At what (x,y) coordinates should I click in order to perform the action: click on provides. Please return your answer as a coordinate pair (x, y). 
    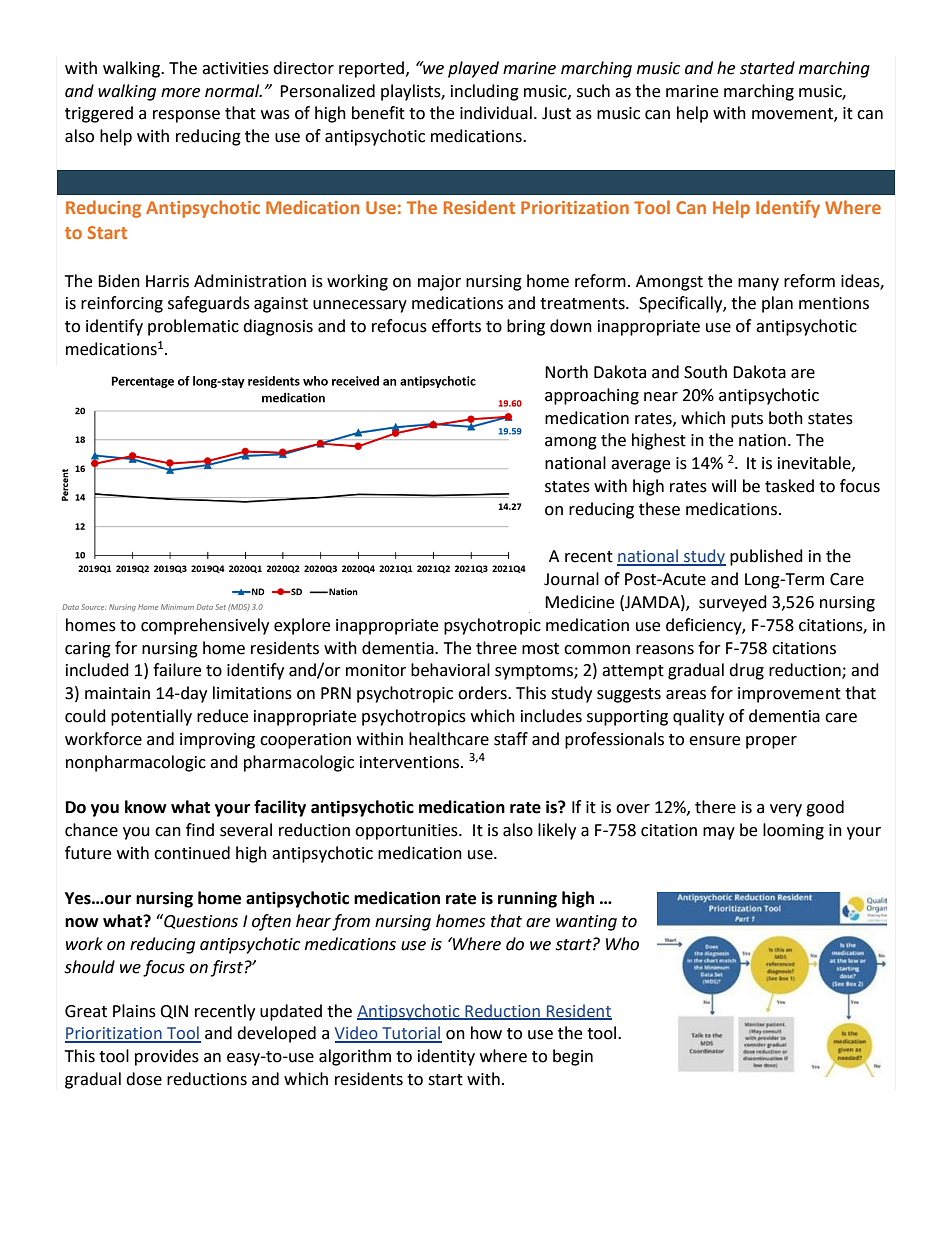
    Looking at the image, I should click on (167, 1057).
